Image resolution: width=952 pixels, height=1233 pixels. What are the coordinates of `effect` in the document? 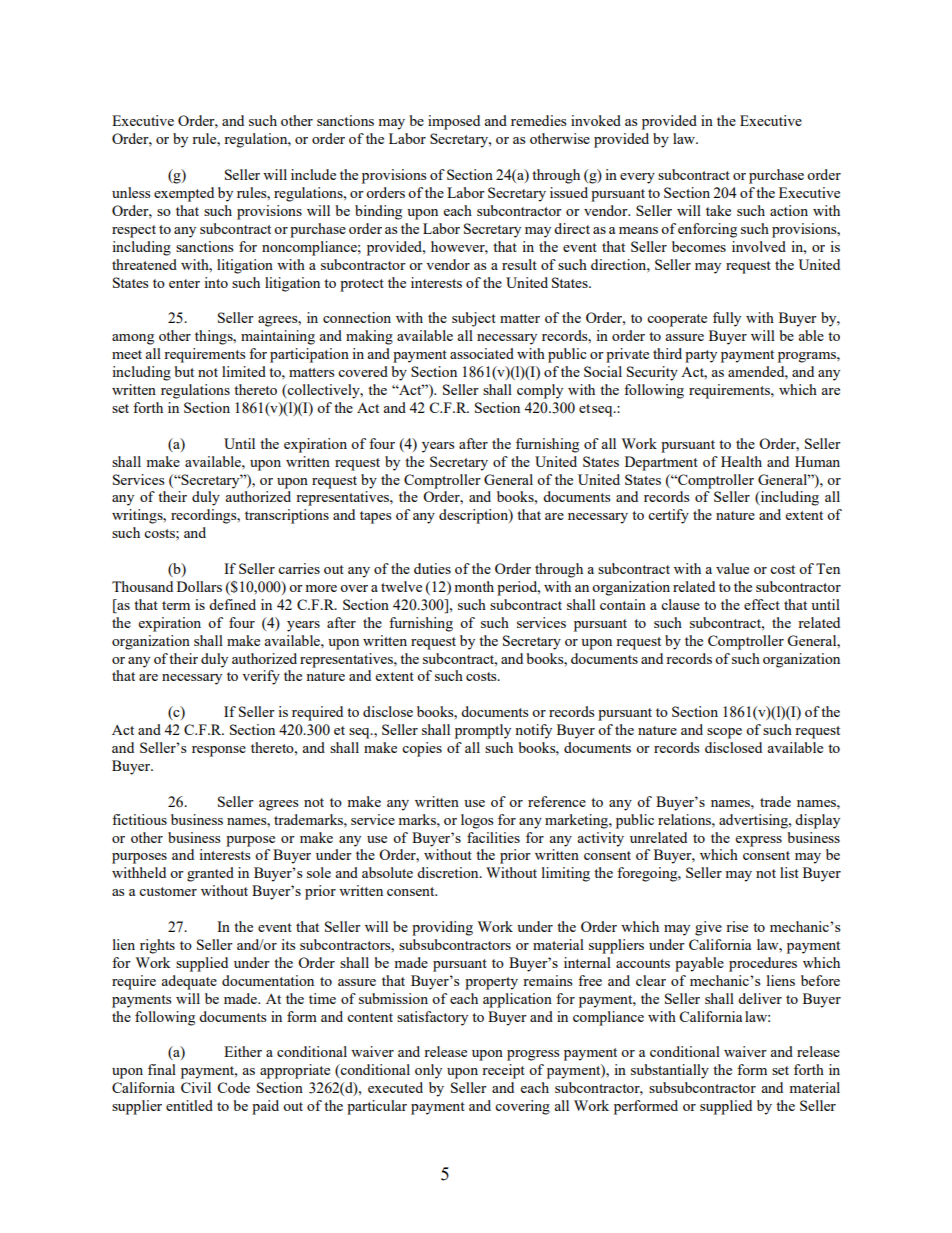 It's located at (762, 604).
